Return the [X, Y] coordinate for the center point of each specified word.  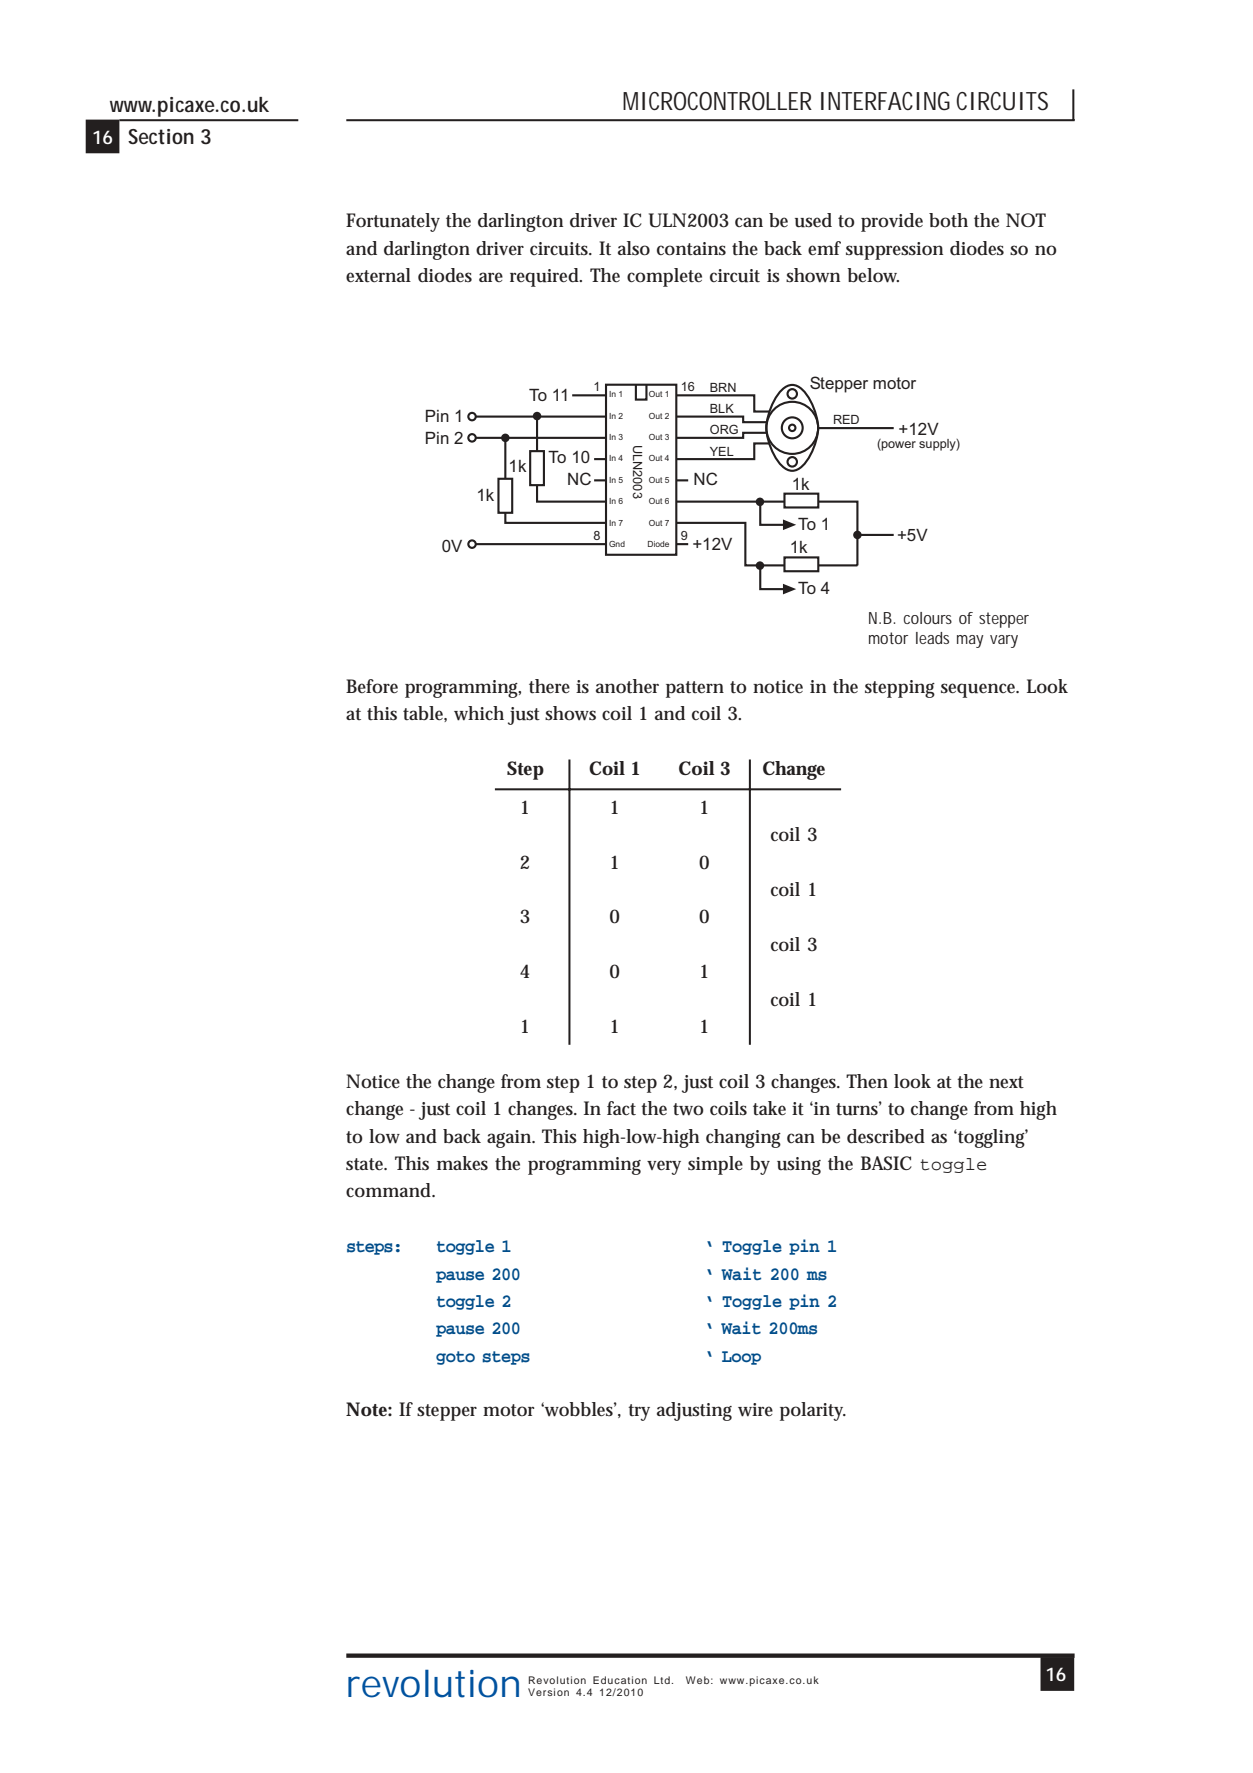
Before [372, 686]
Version [548, 1692]
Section [161, 137]
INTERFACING [885, 101]
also [634, 248]
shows [570, 713]
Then [867, 1081]
